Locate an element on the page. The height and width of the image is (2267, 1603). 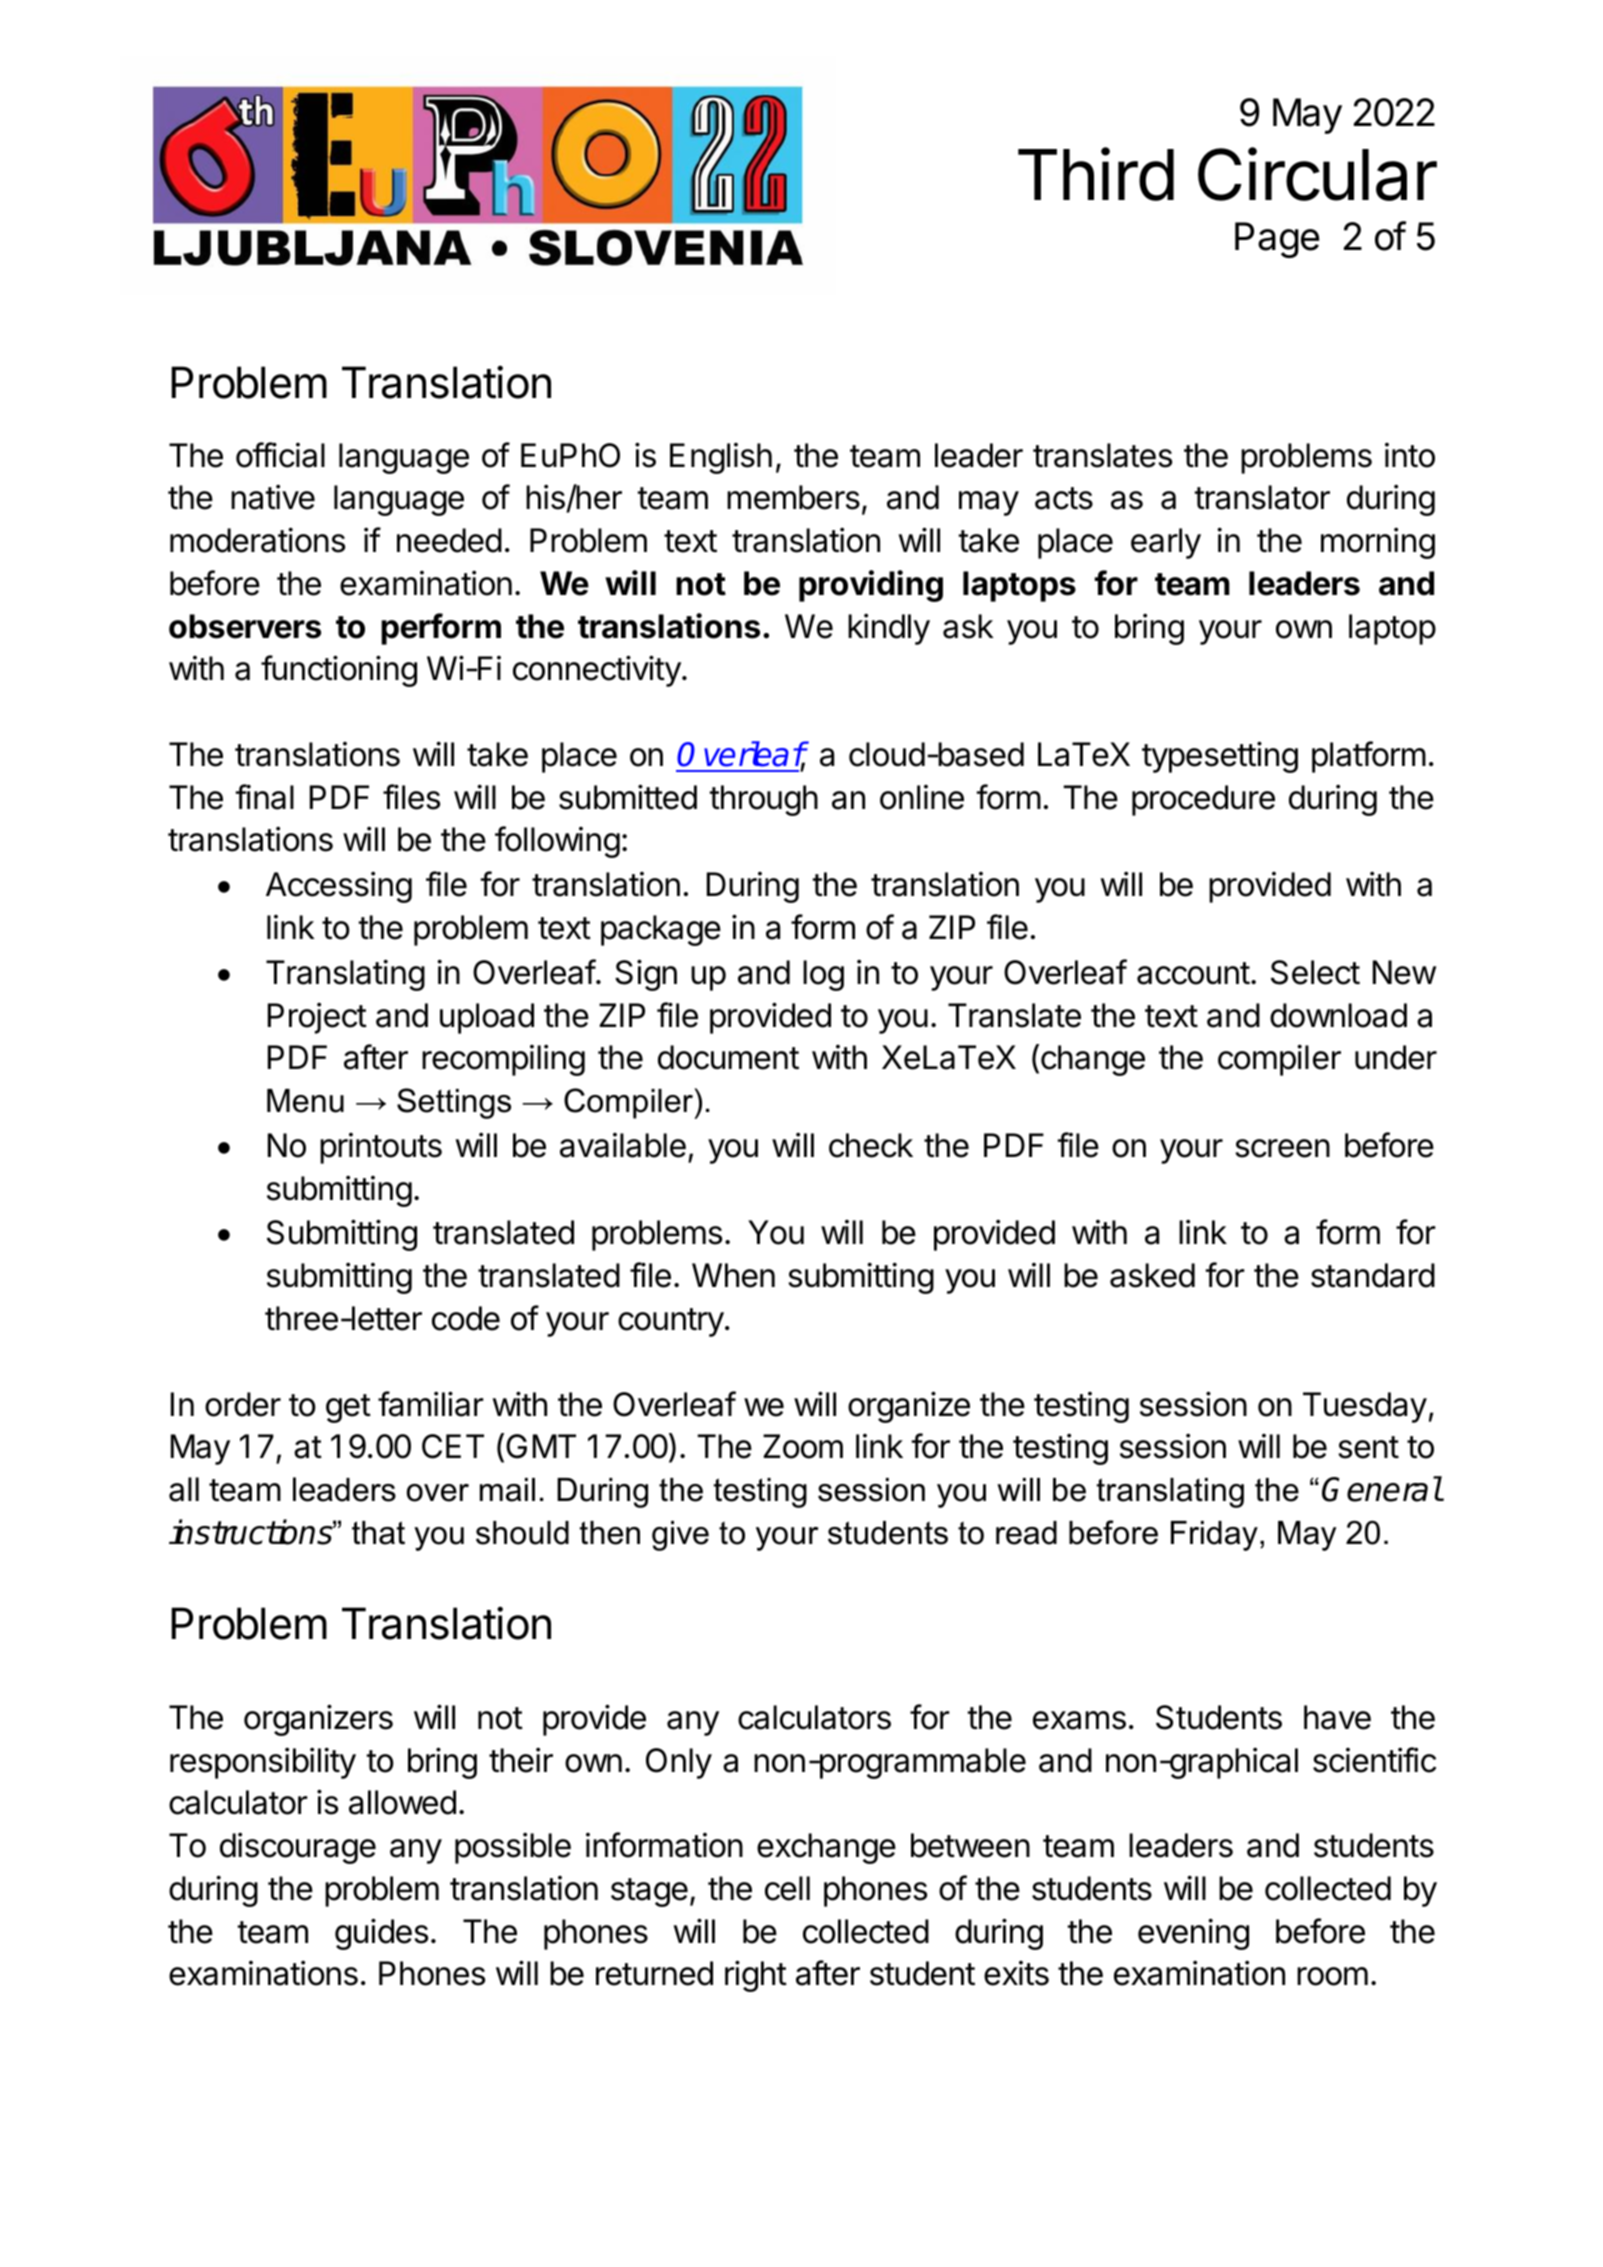
English is located at coordinates (721, 458).
